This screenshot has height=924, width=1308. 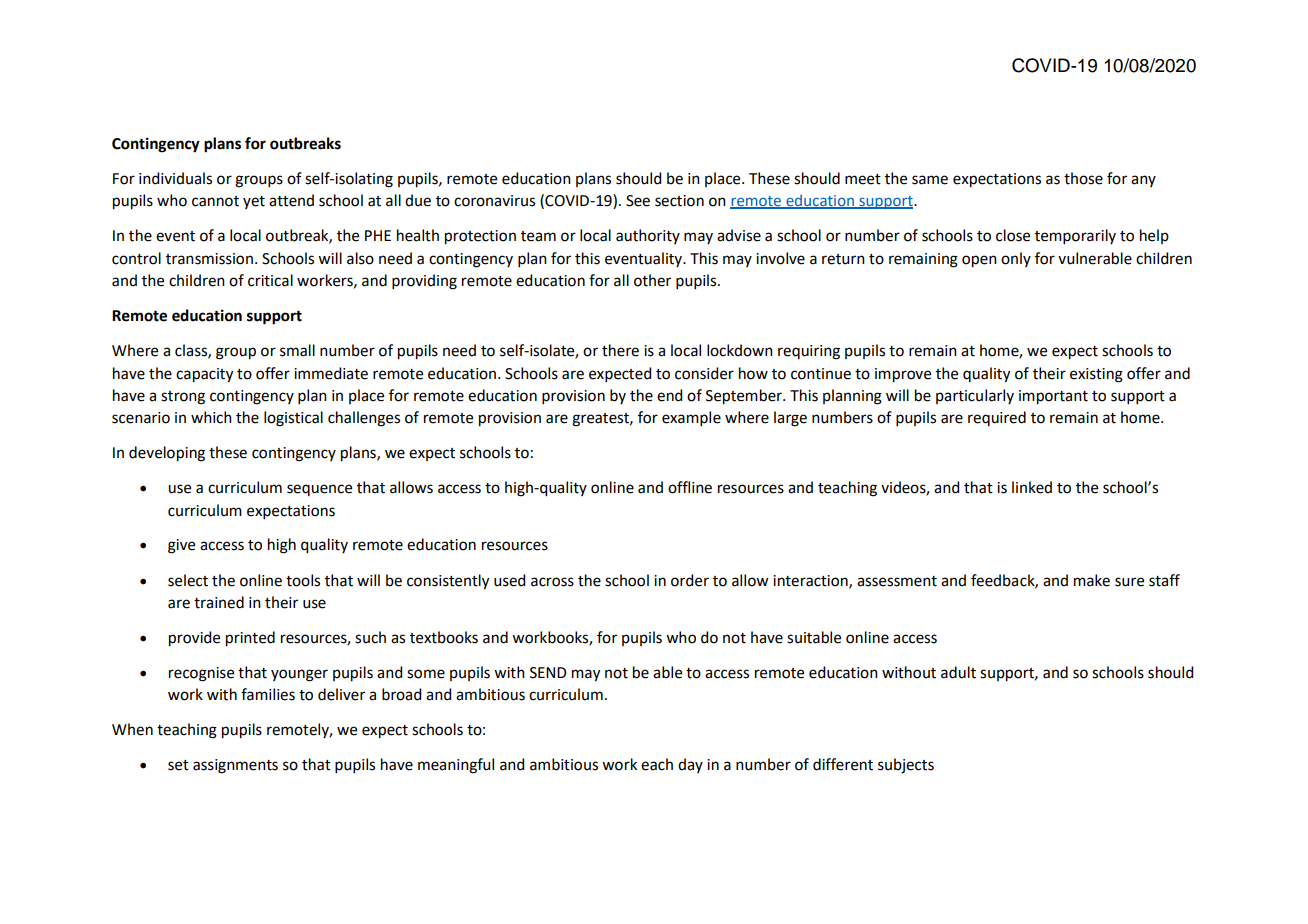 What do you see at coordinates (638, 201) in the screenshot?
I see `See` at bounding box center [638, 201].
